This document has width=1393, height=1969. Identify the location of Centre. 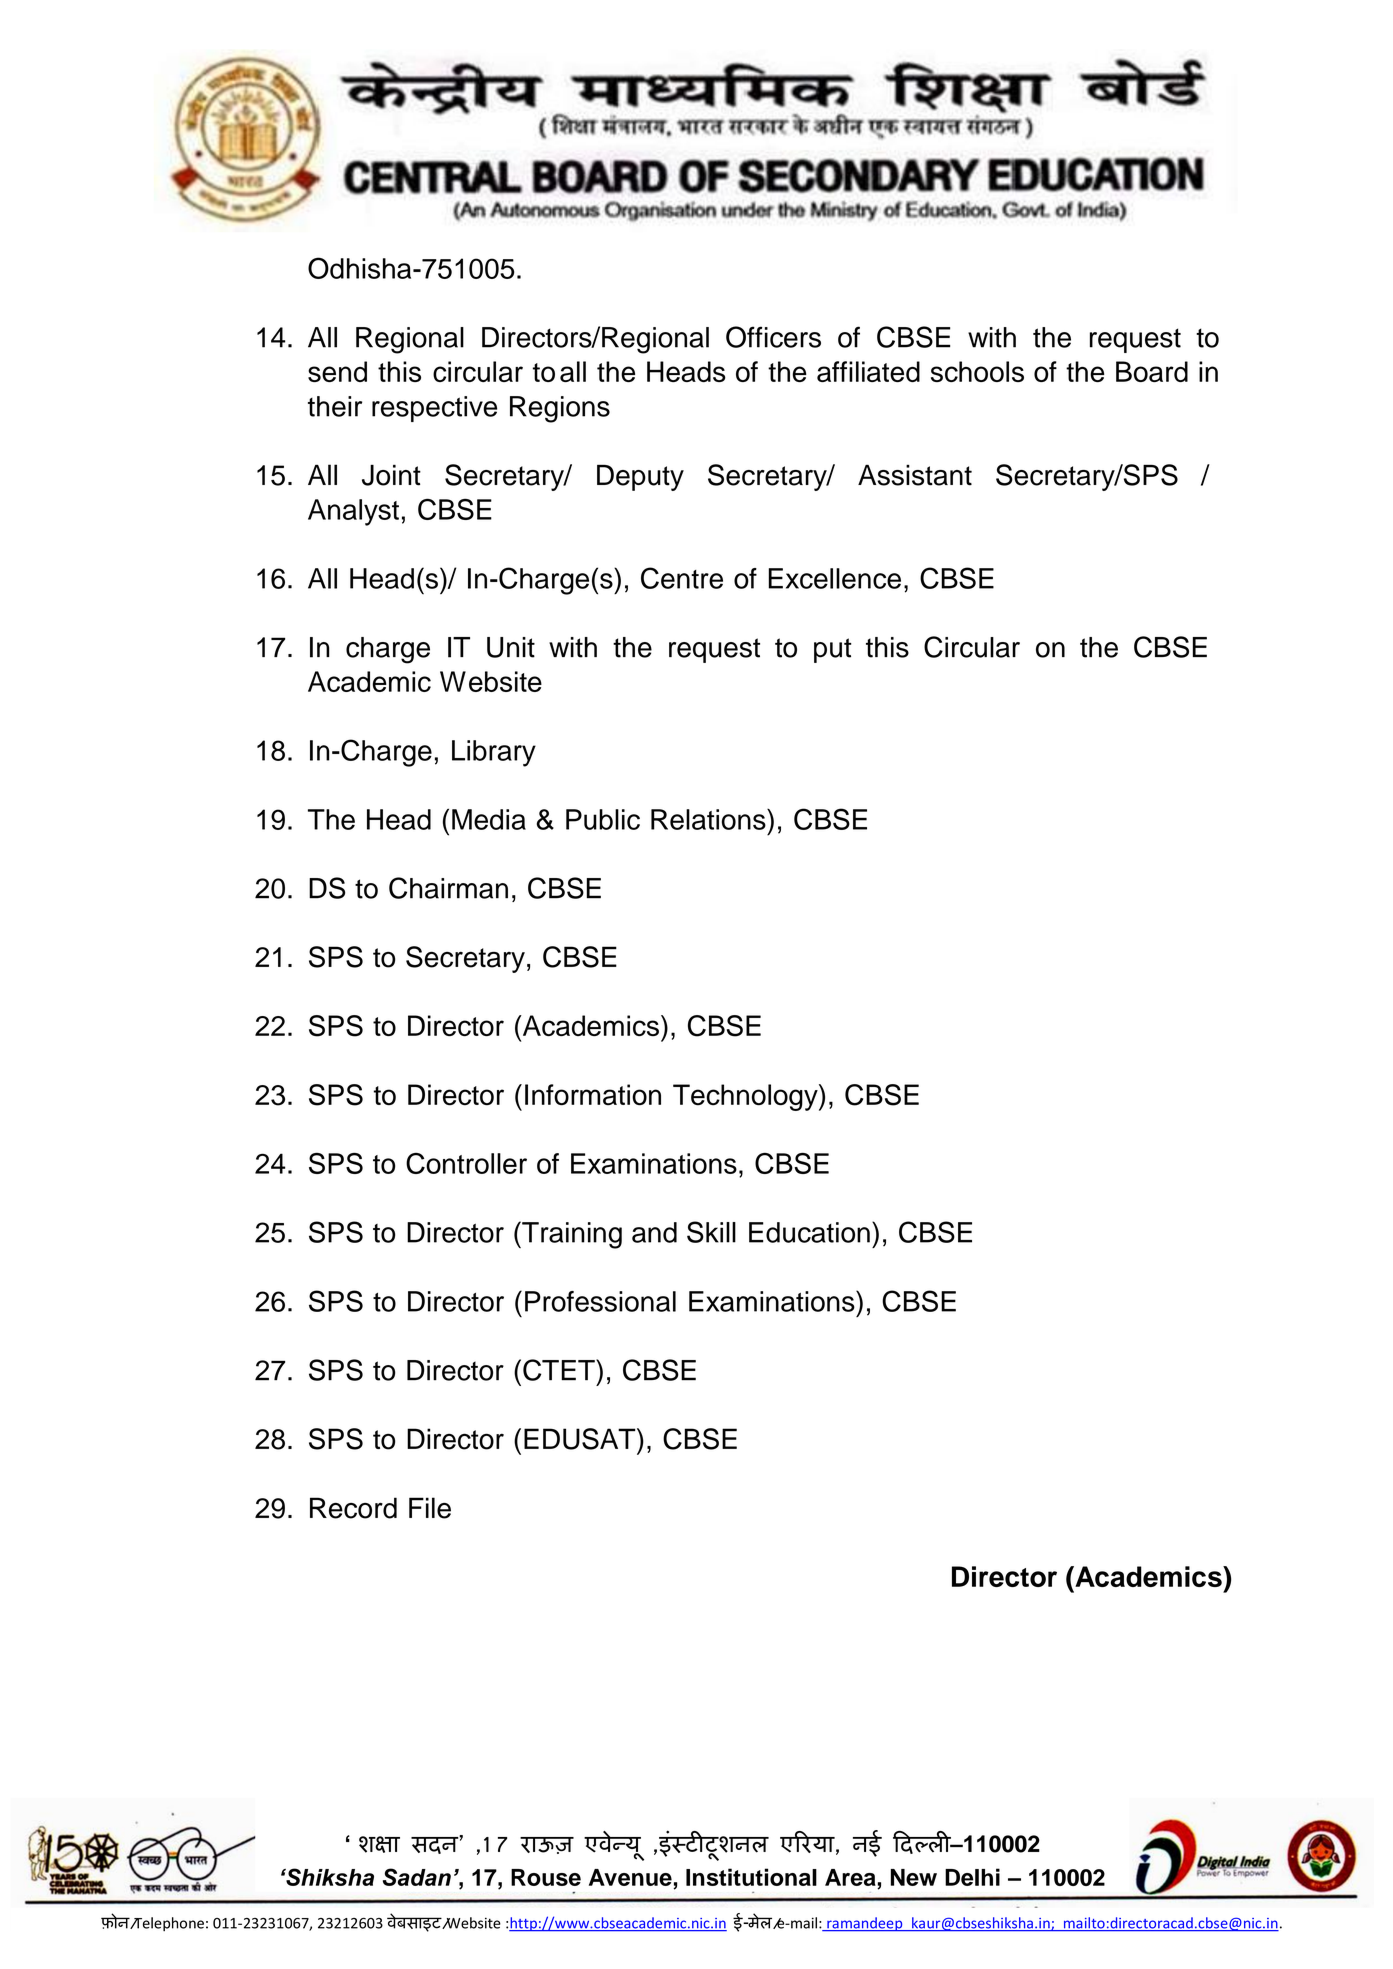
(682, 578).
